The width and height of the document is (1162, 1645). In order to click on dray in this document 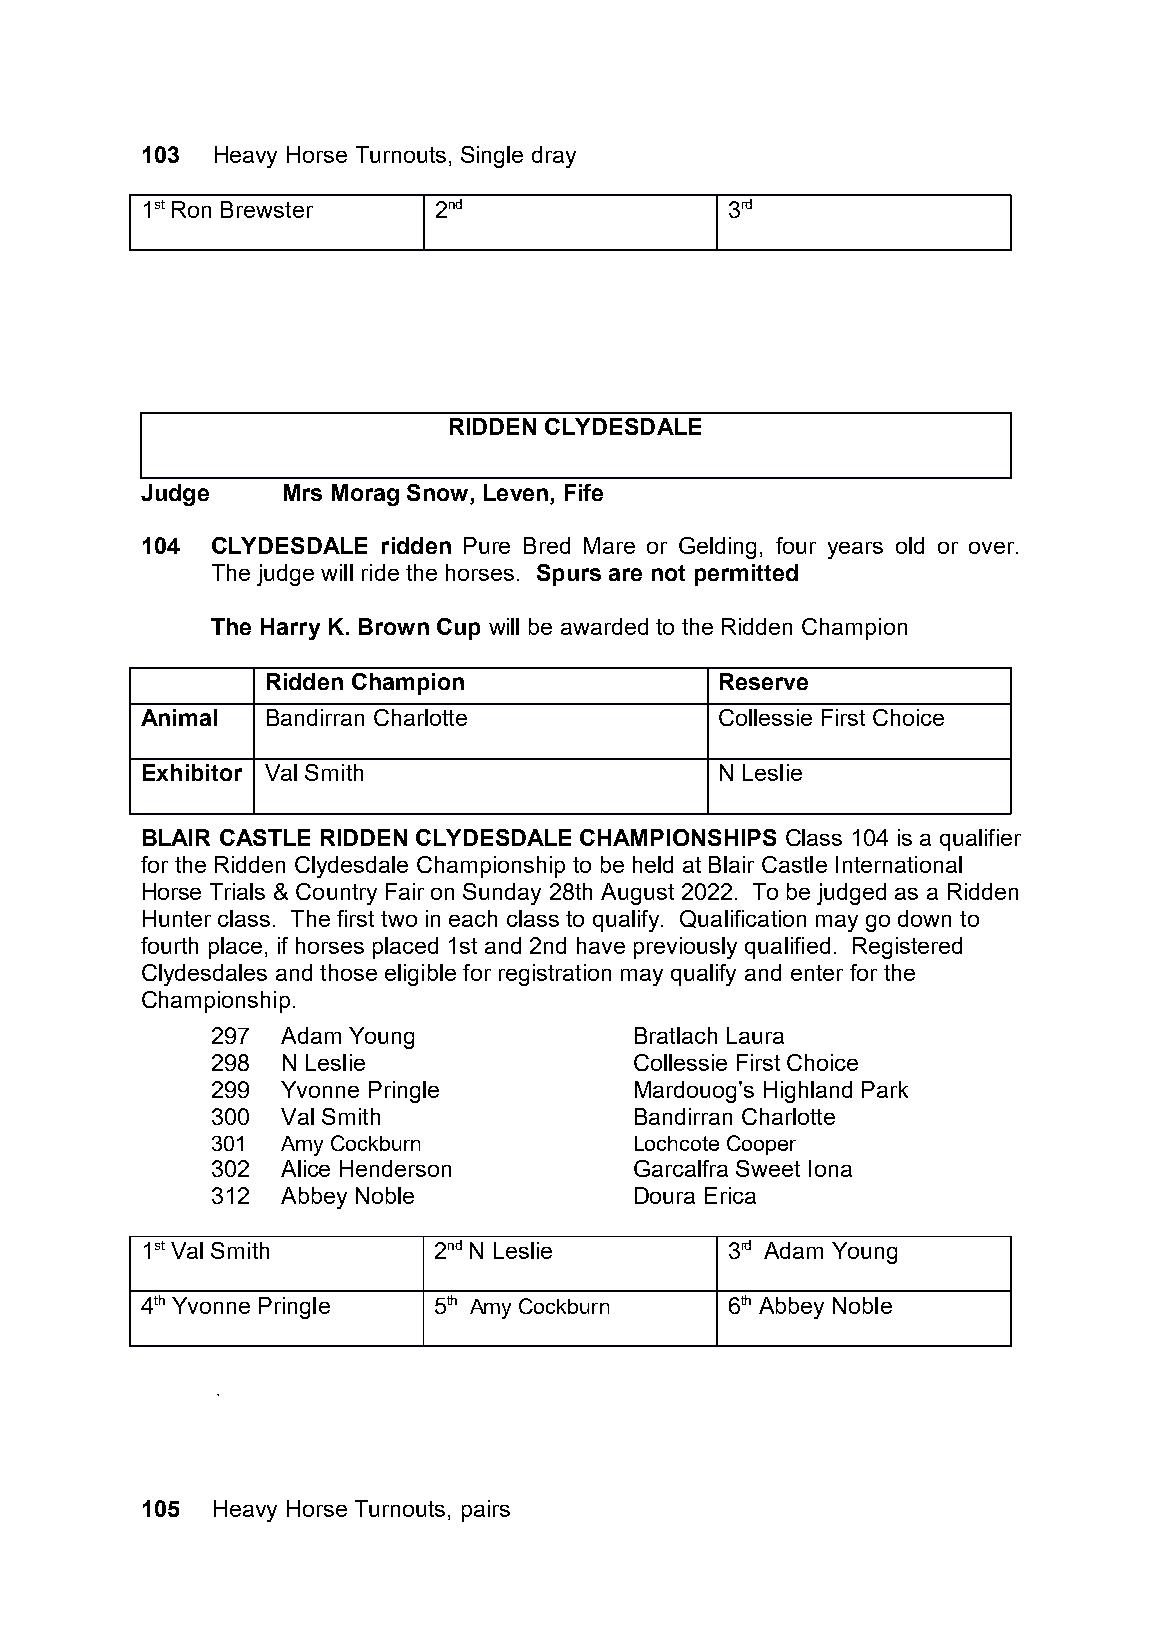, I will do `click(554, 157)`.
